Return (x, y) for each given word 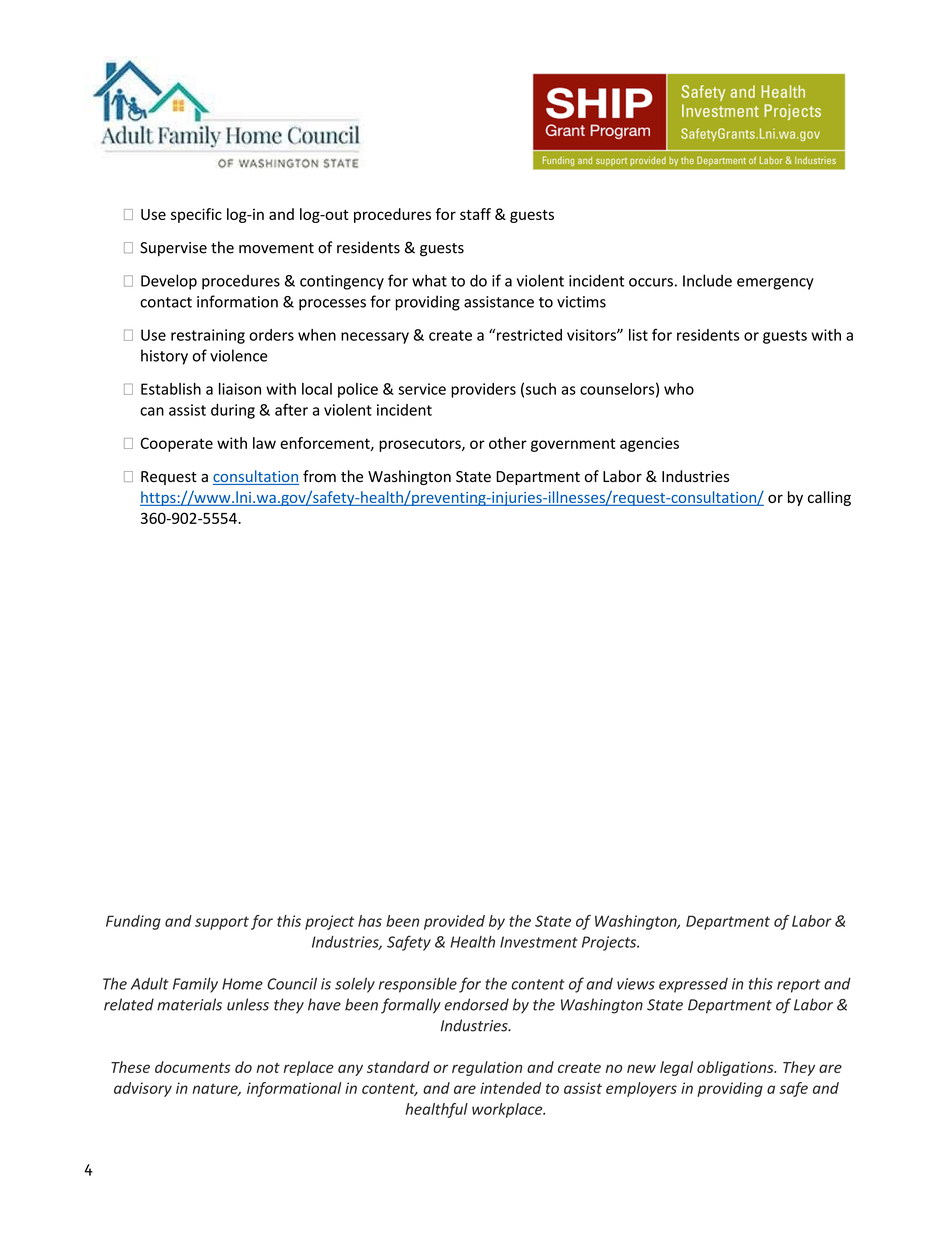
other (508, 443)
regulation (487, 1068)
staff (475, 214)
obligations (736, 1068)
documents (192, 1067)
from (319, 476)
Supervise (173, 249)
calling (829, 498)
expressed (693, 985)
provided (454, 922)
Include (707, 280)
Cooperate (176, 444)
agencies (649, 444)
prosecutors (421, 445)
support (222, 923)
